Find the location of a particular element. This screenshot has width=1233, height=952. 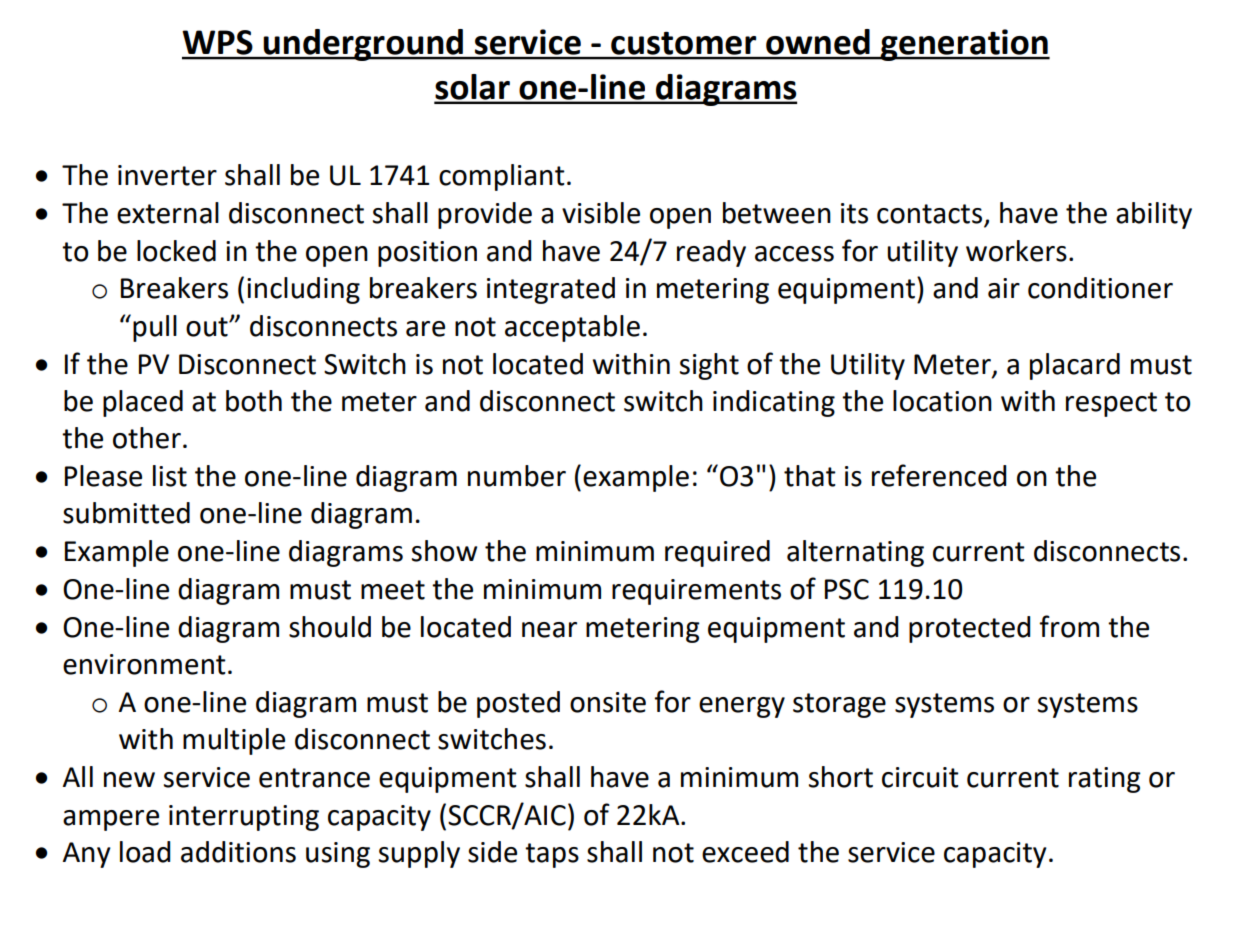

referenced is located at coordinates (939, 475).
